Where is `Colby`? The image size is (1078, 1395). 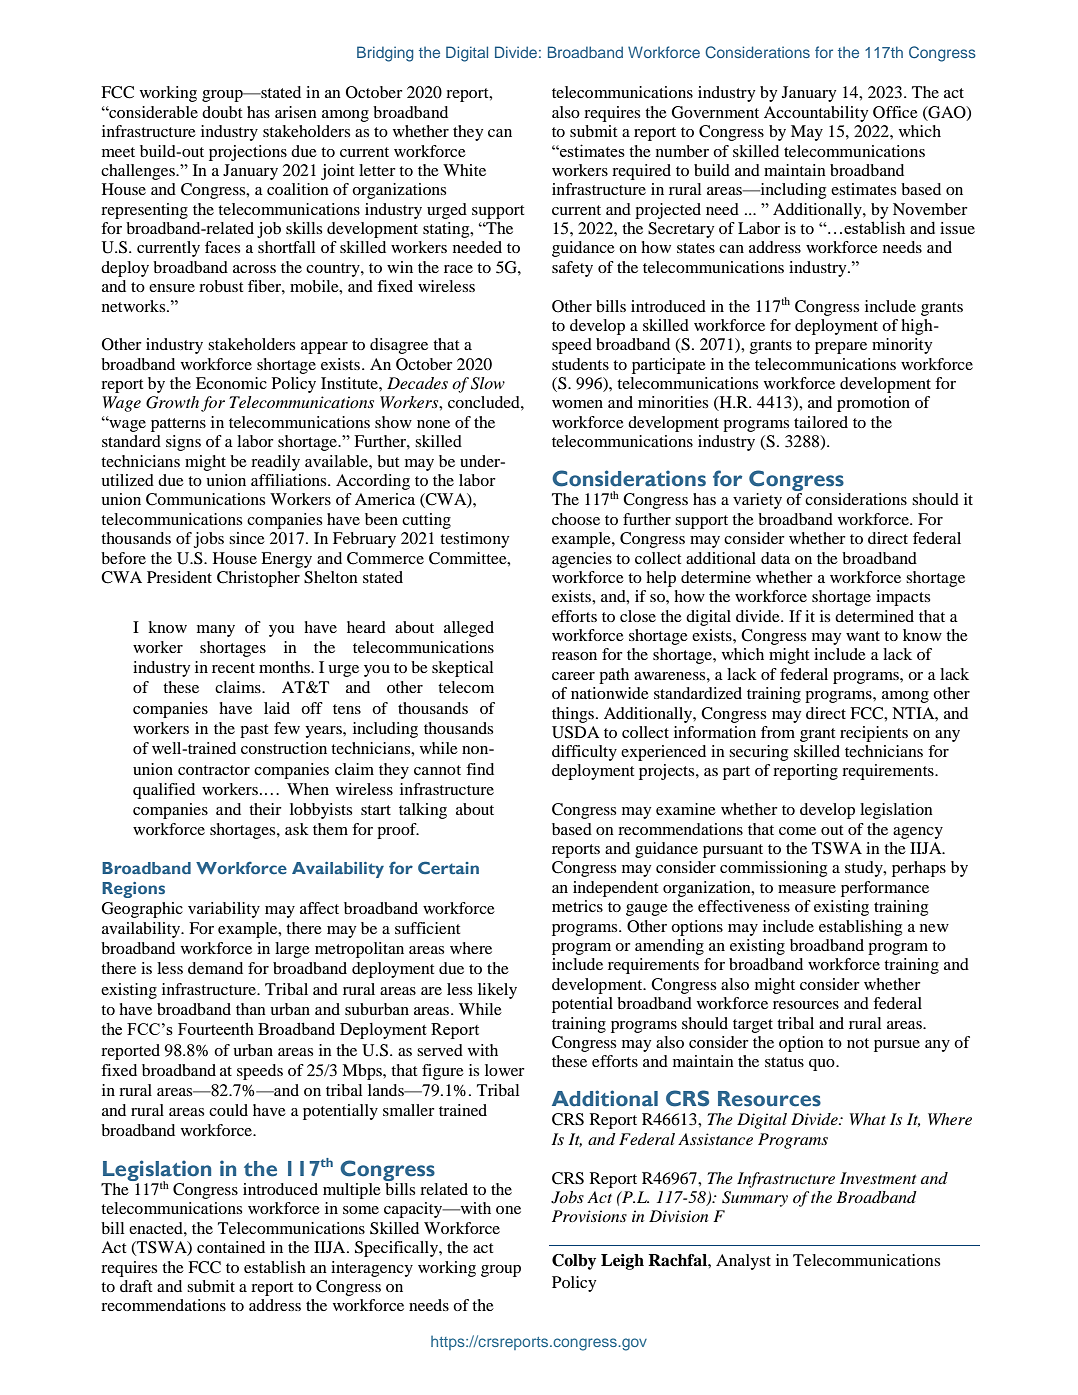 Colby is located at coordinates (574, 1262).
